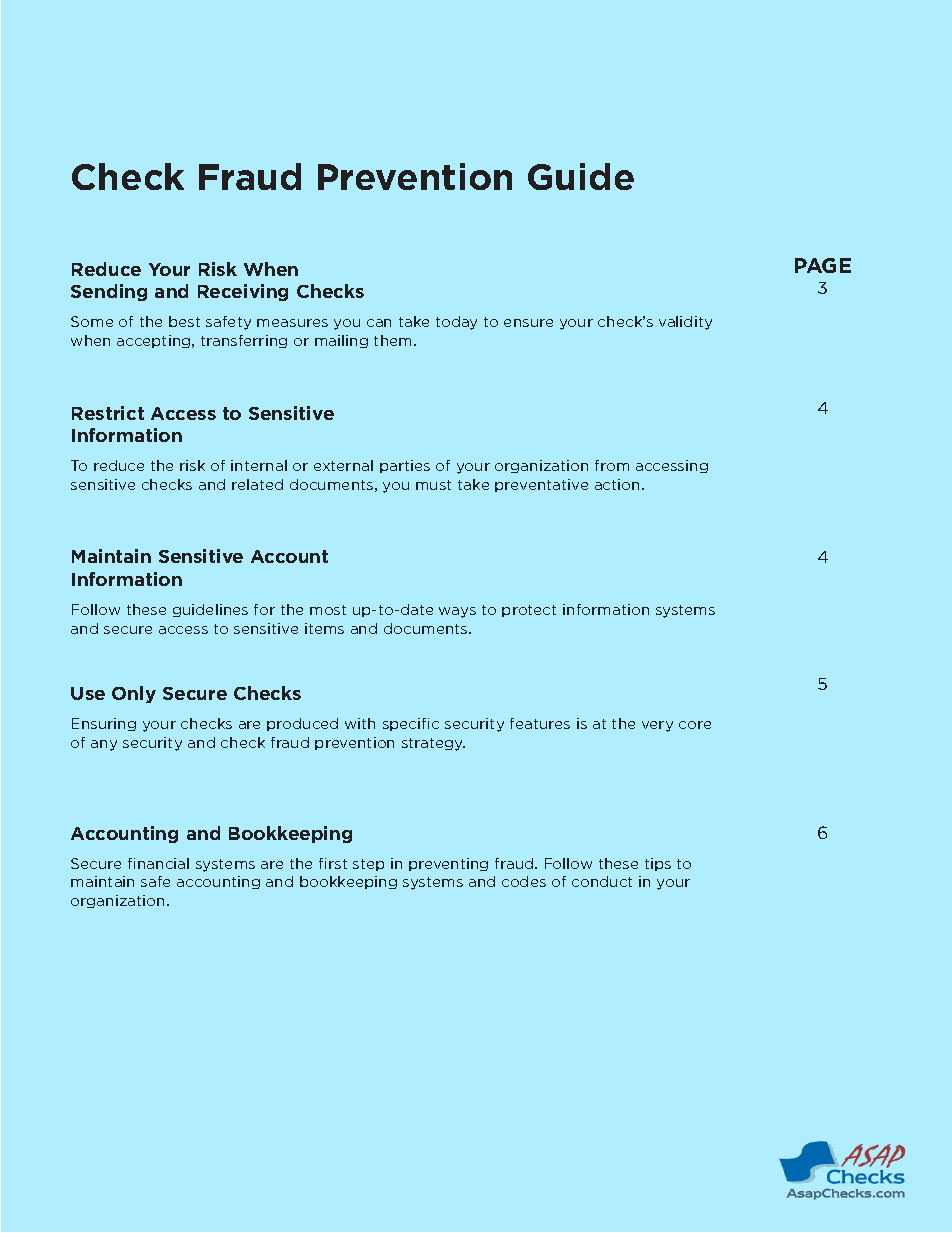  I want to click on Only, so click(134, 694).
